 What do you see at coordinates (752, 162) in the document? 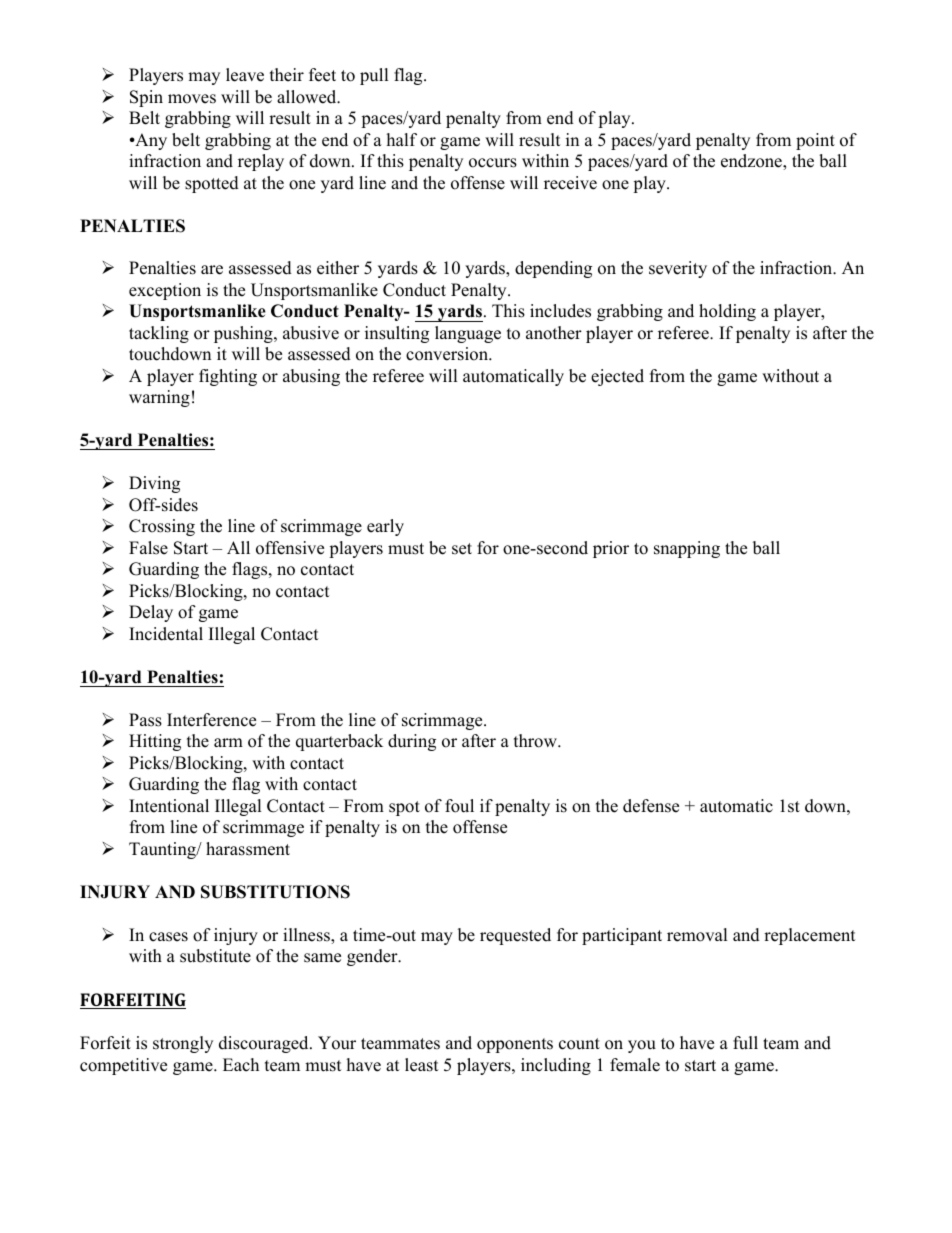
I see `endzone` at bounding box center [752, 162].
